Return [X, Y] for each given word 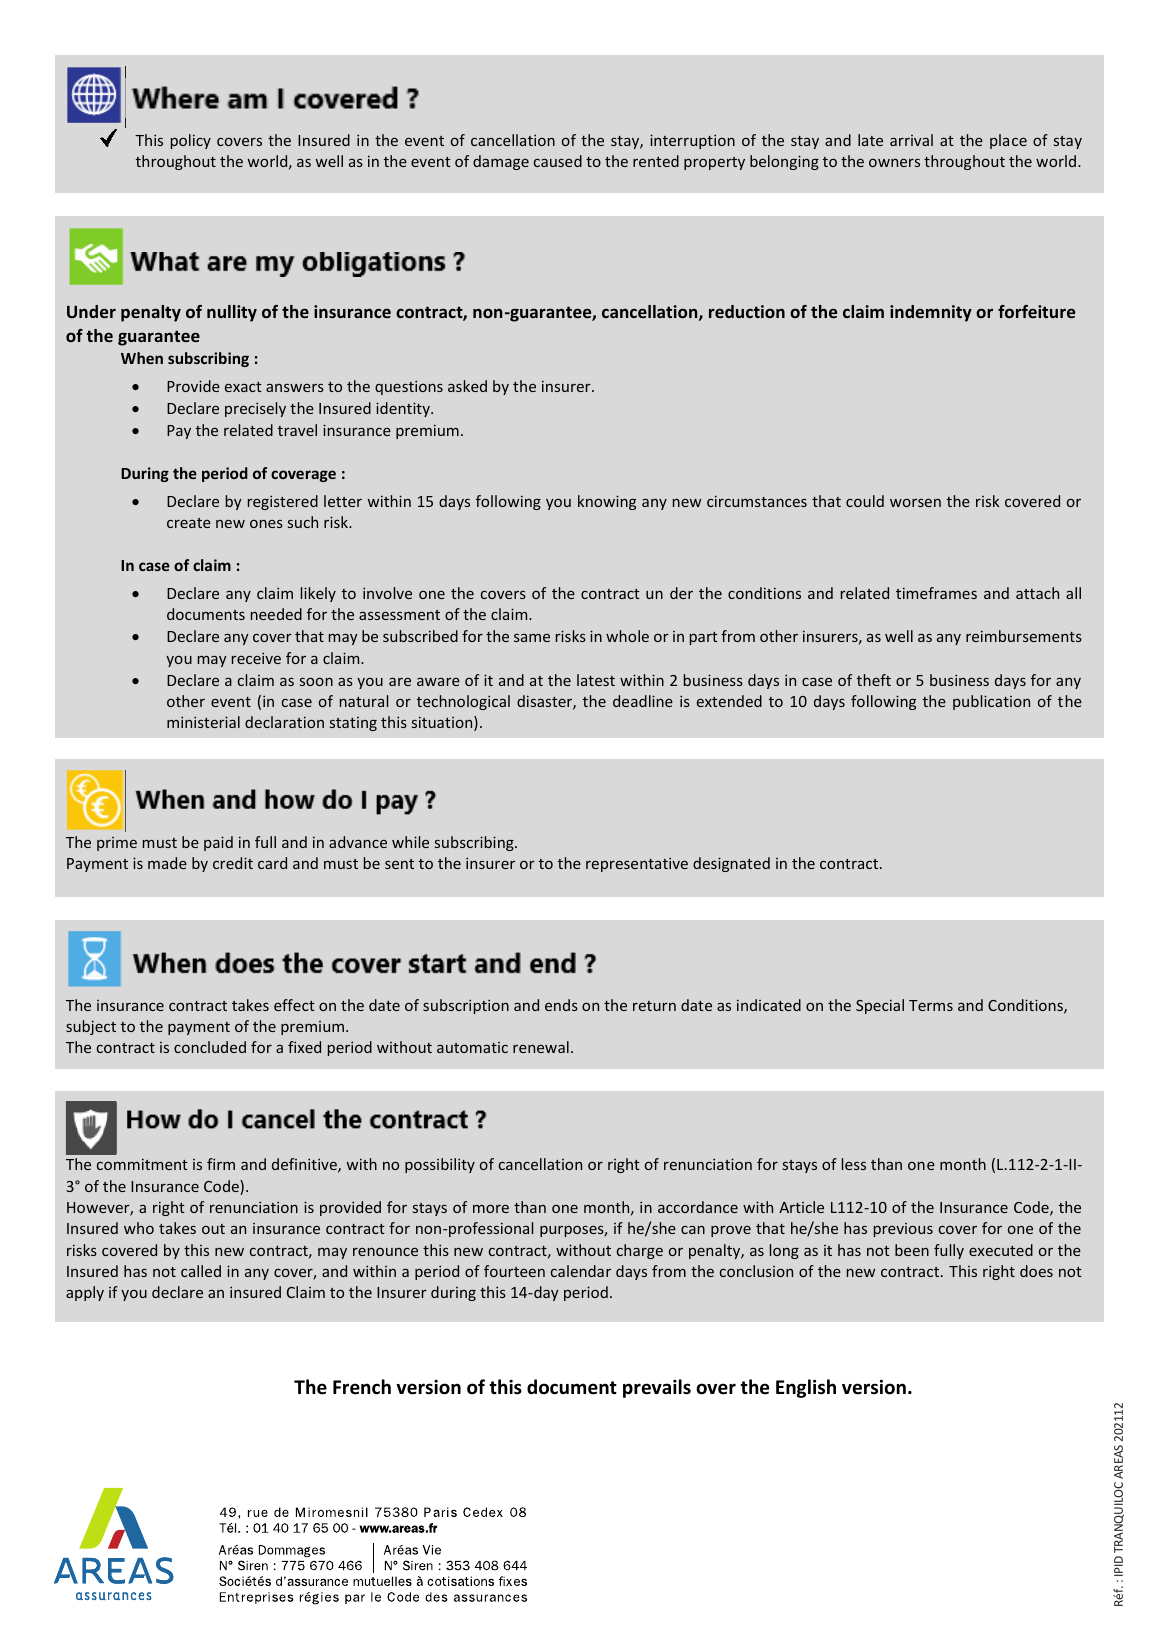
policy [191, 141]
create [189, 523]
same [532, 638]
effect [294, 1005]
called [201, 1271]
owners [894, 162]
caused [558, 161]
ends [561, 1005]
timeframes [936, 593]
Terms [931, 1005]
